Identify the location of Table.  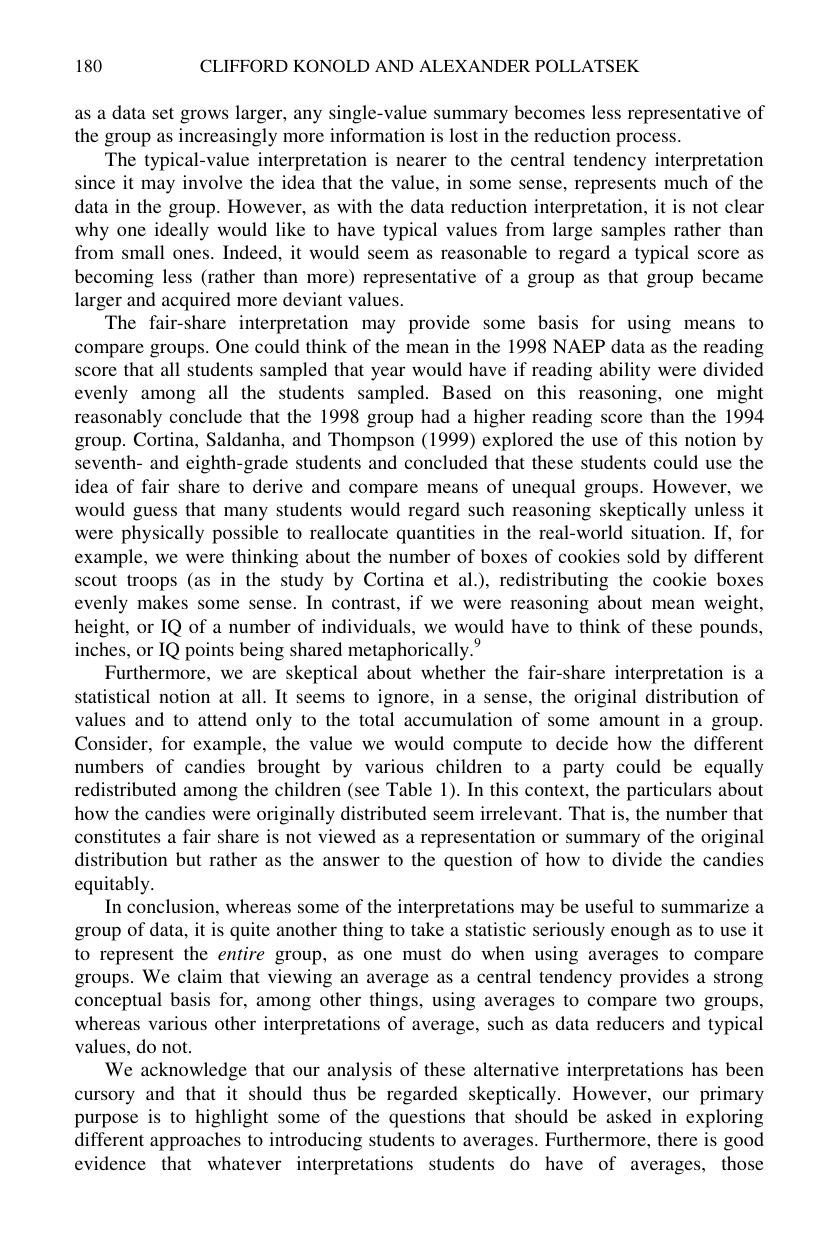
(409, 789).
